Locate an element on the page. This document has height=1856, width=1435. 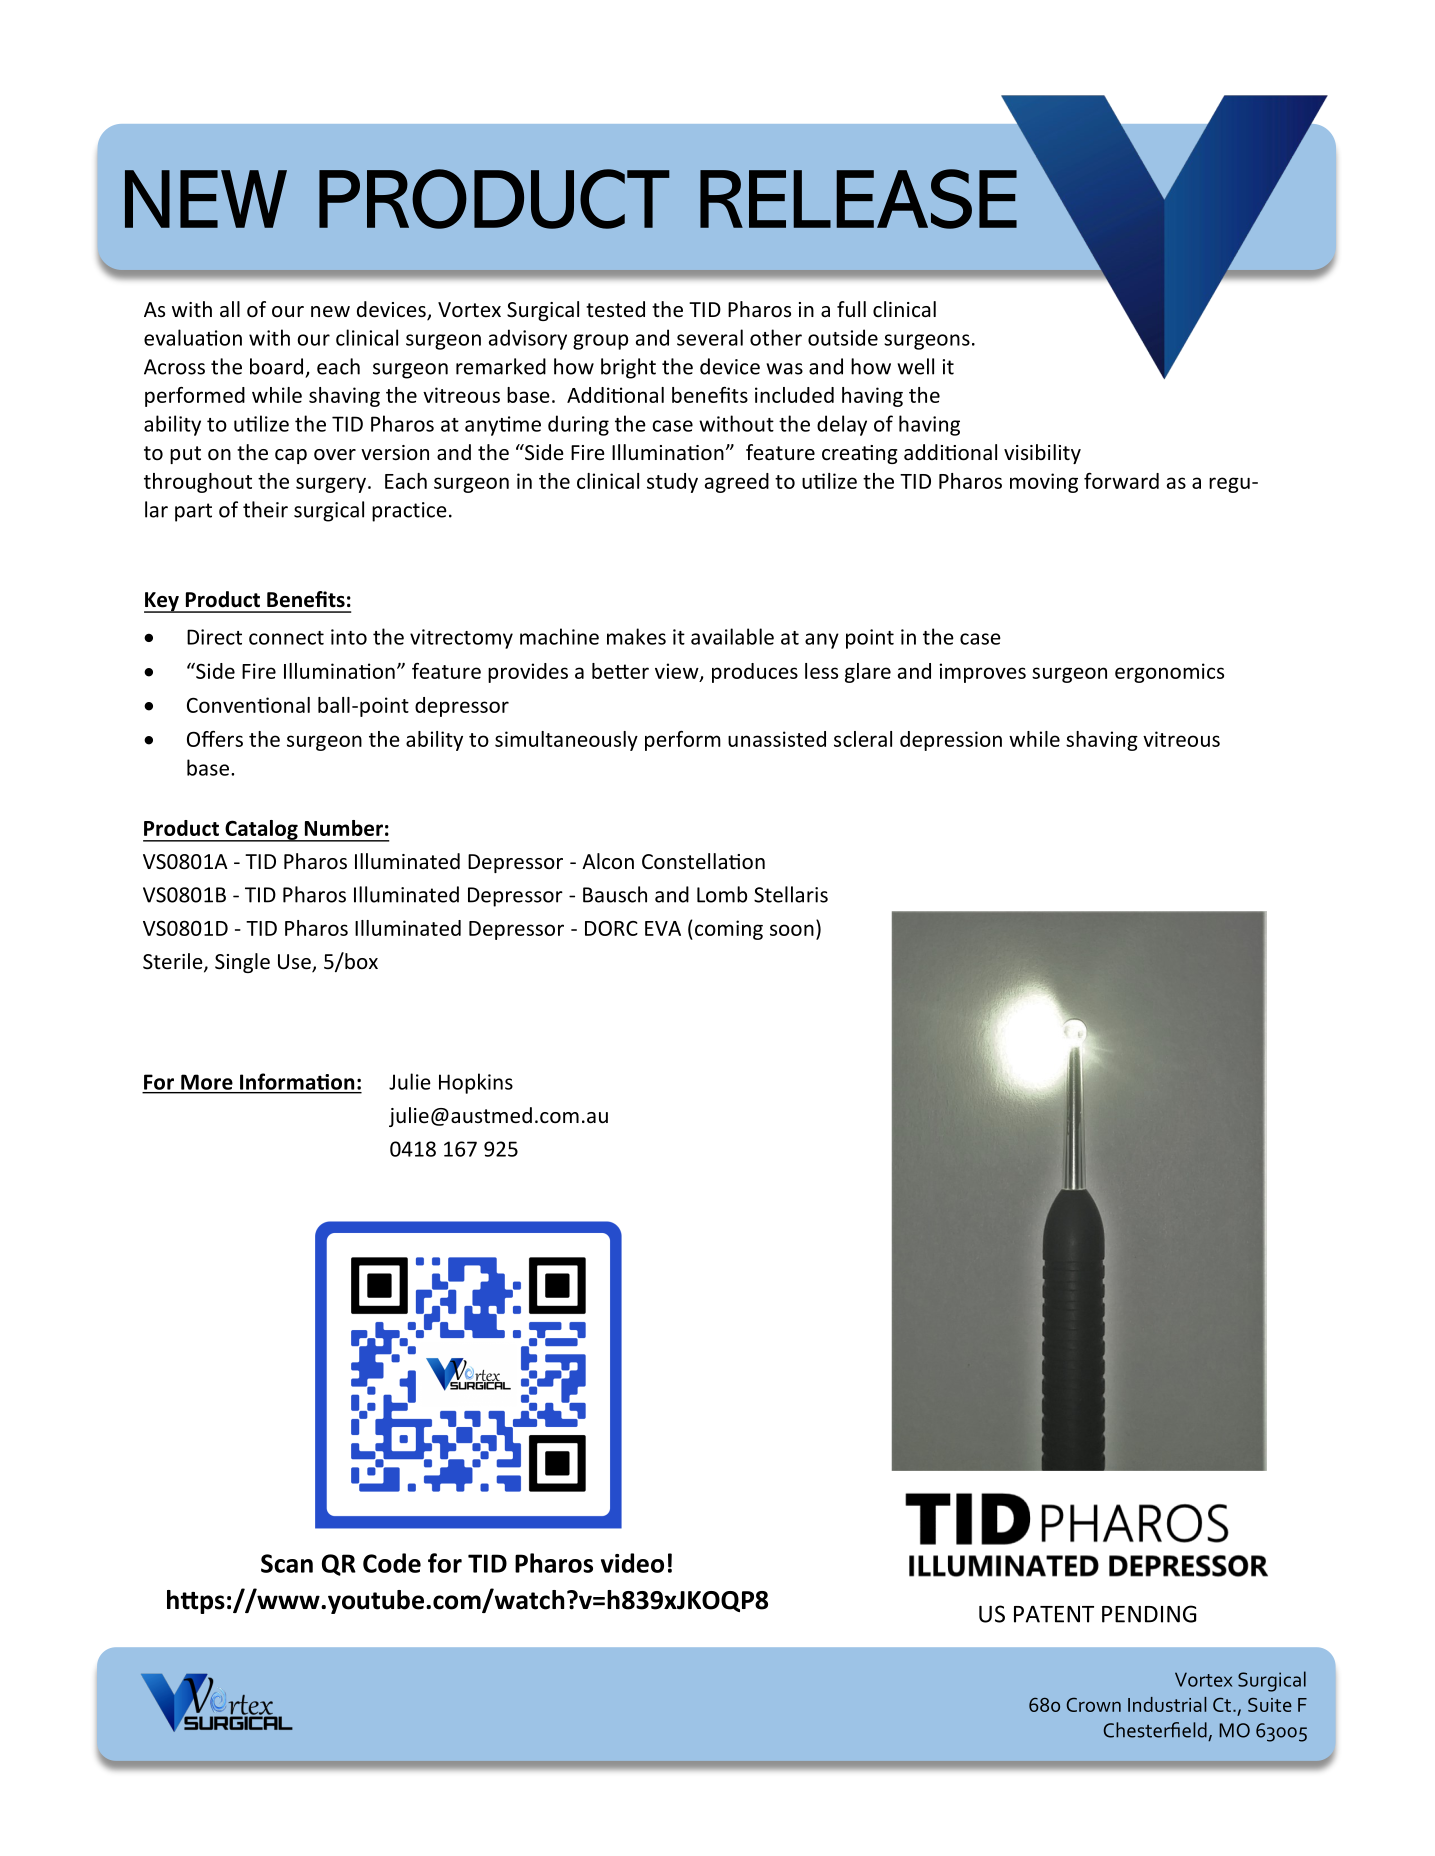
unassisted is located at coordinates (777, 739).
